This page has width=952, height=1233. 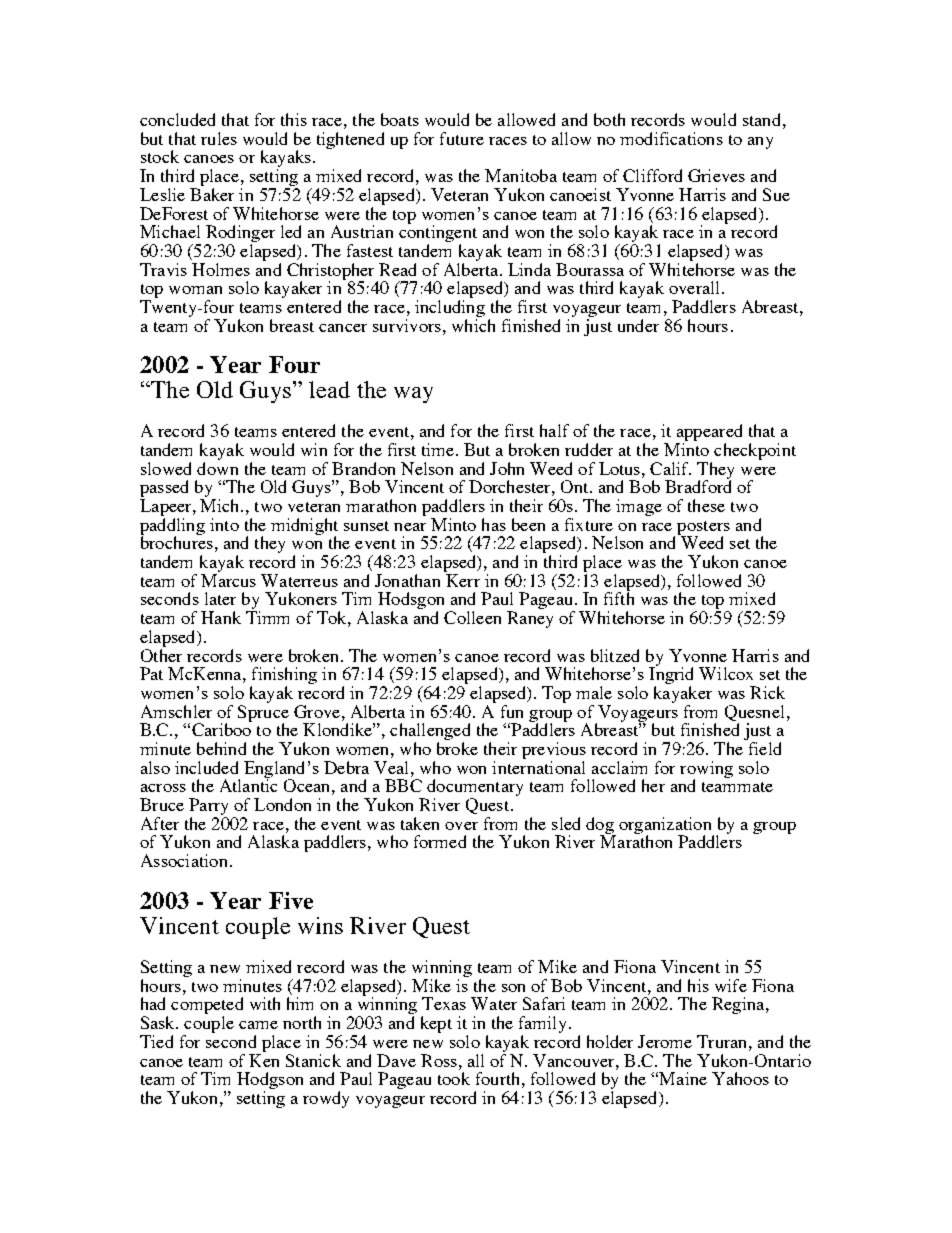 What do you see at coordinates (208, 808) in the page?
I see `Parry` at bounding box center [208, 808].
